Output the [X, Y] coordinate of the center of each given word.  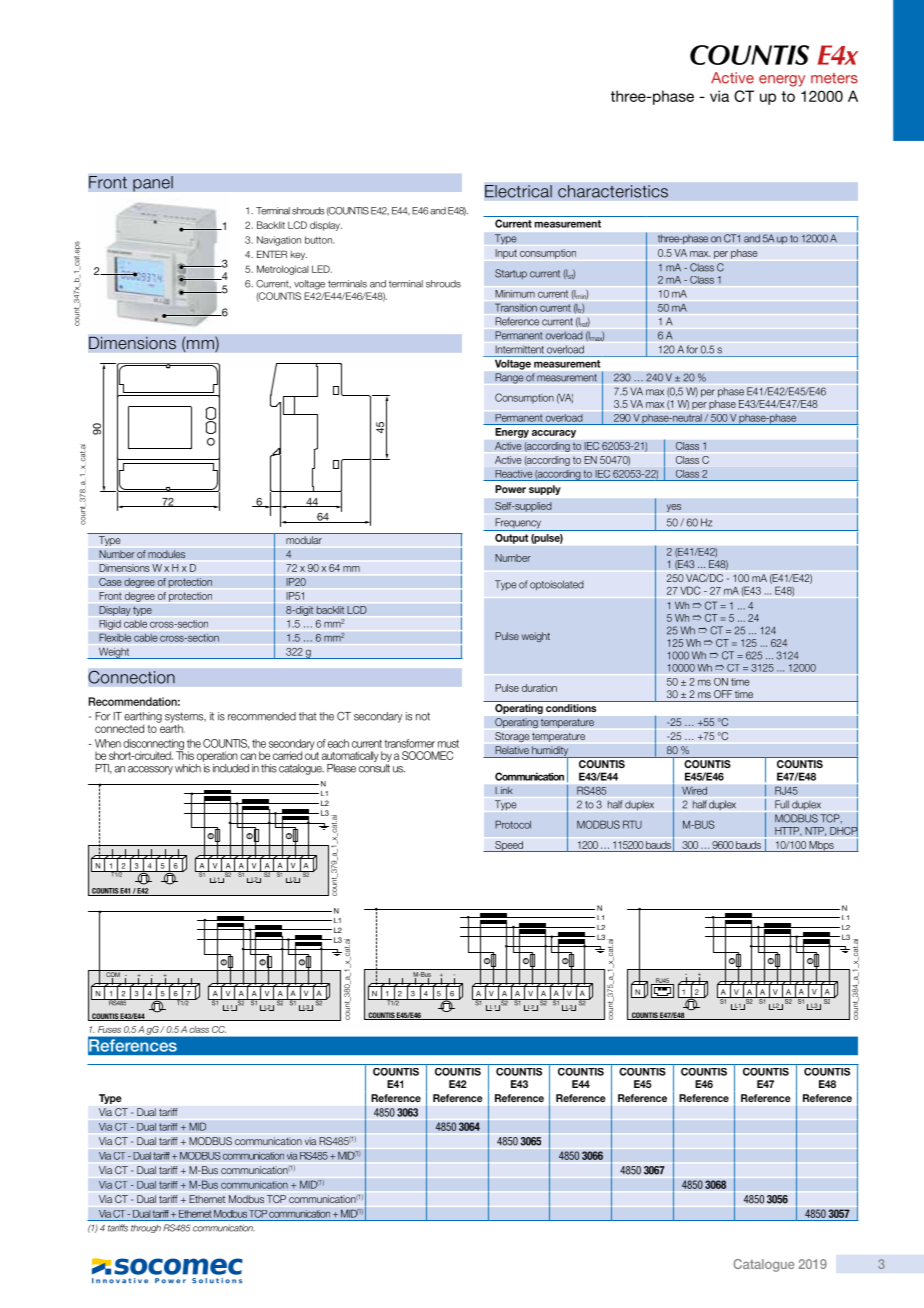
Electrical [518, 191]
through [146, 1229]
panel [153, 184]
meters [834, 78]
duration [539, 688]
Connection [131, 677]
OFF [723, 694]
